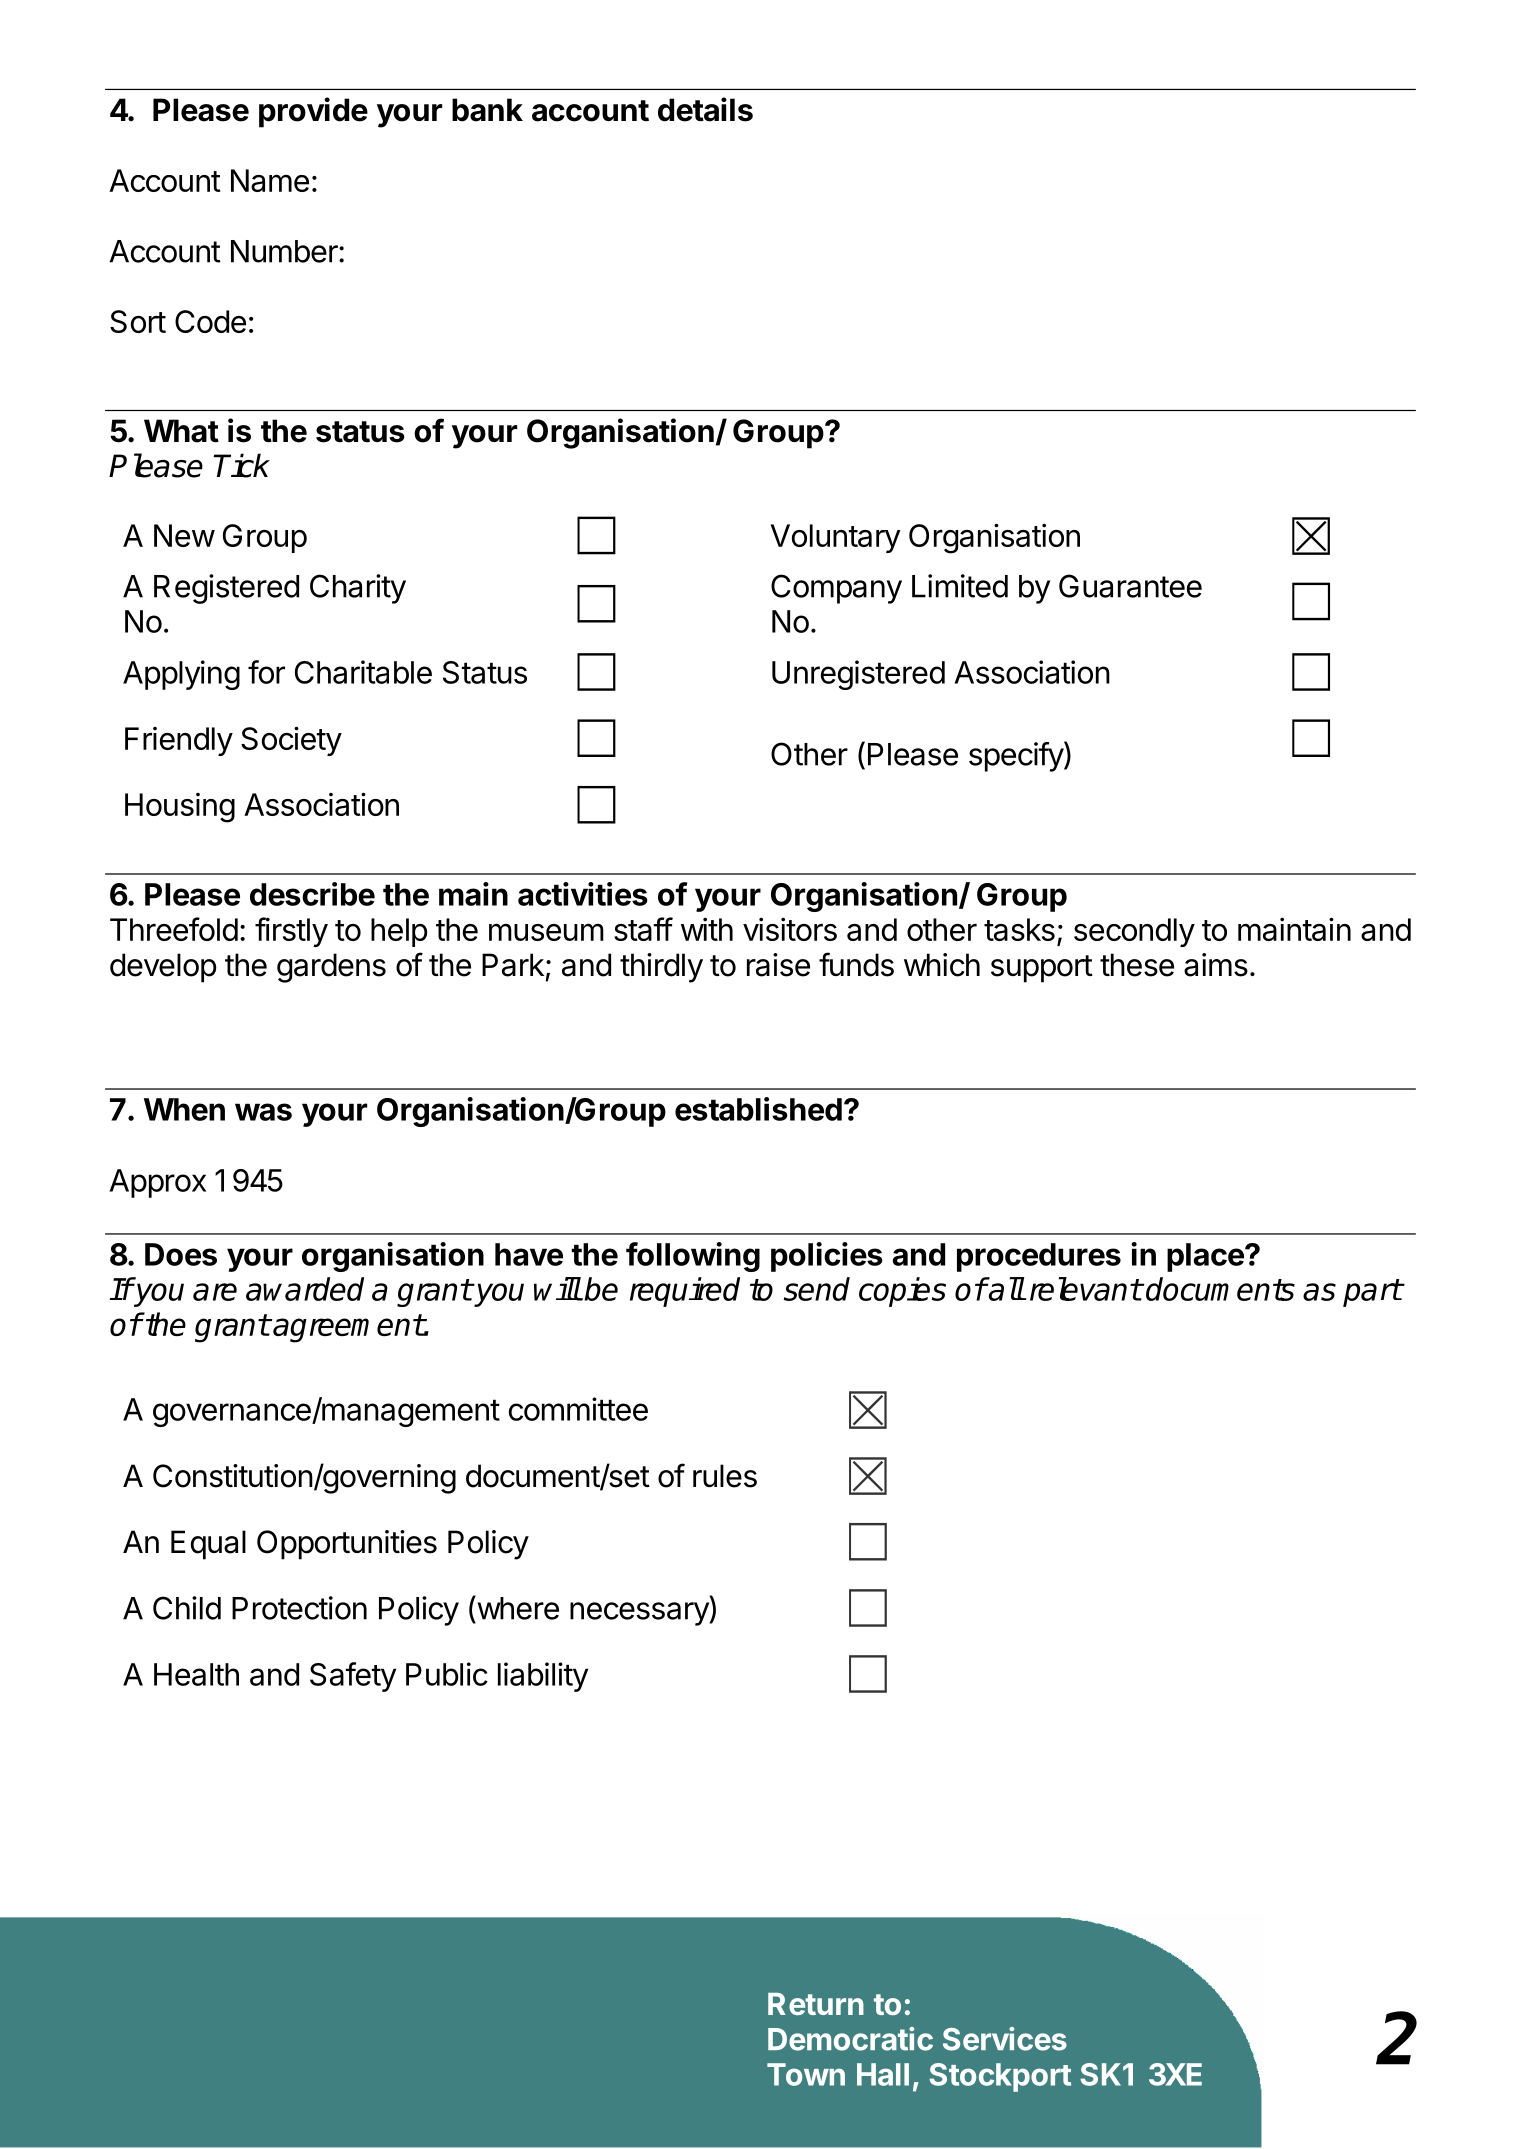 The width and height of the screenshot is (1520, 2149). What do you see at coordinates (270, 180) in the screenshot?
I see `Name` at bounding box center [270, 180].
